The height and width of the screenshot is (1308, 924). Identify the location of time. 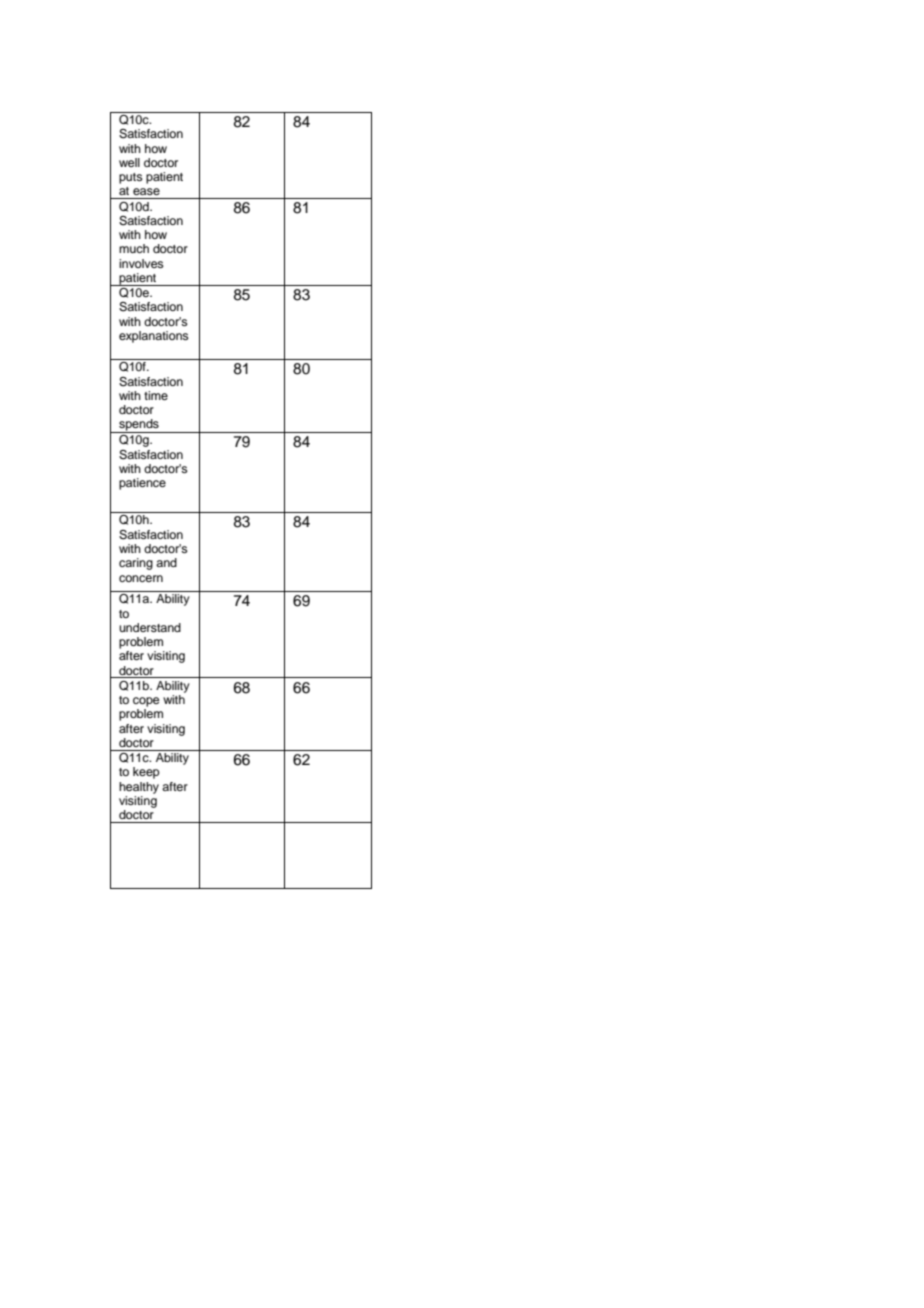
(156, 395).
